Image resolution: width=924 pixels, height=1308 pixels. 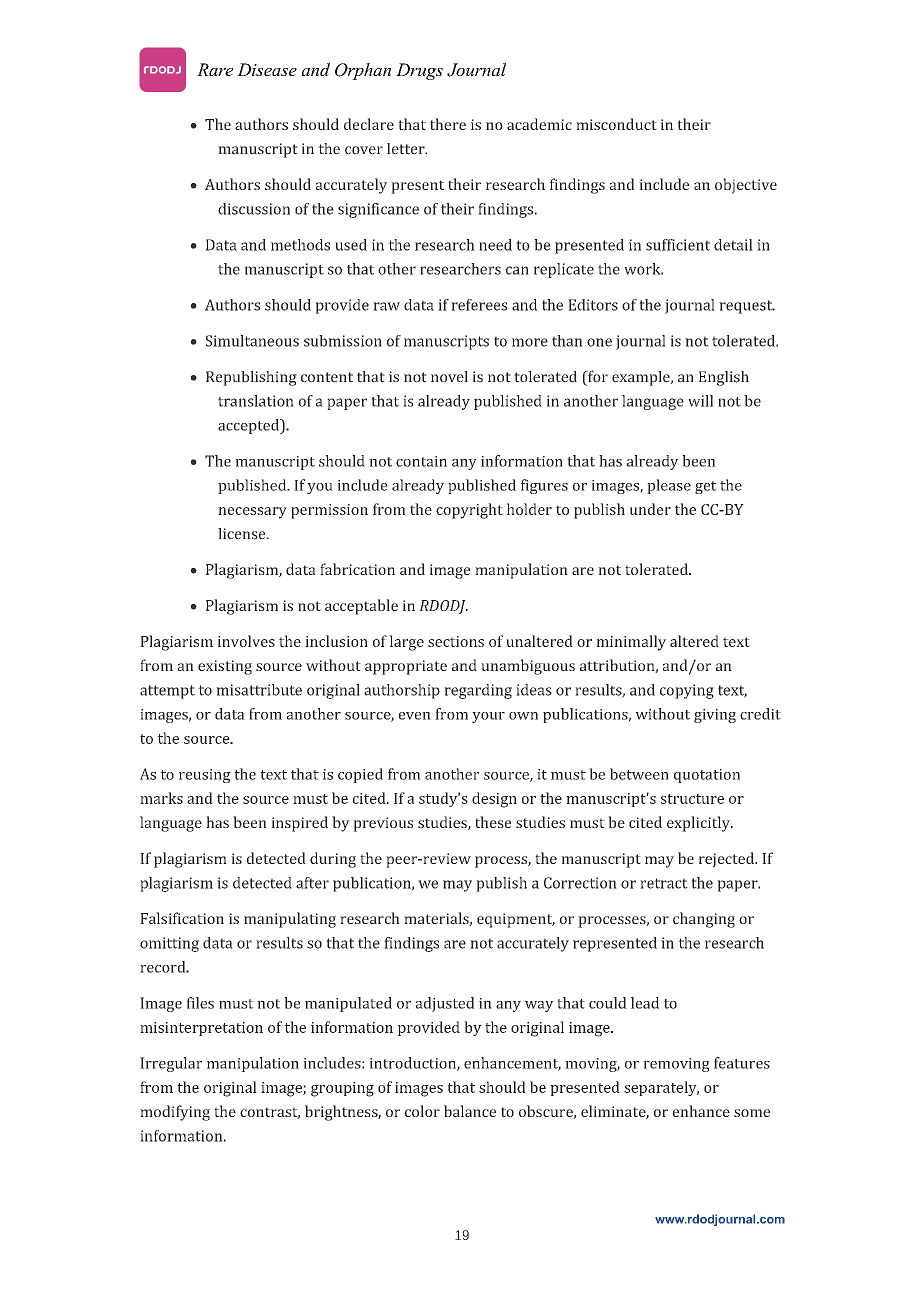 What do you see at coordinates (661, 1088) in the screenshot?
I see `separately` at bounding box center [661, 1088].
